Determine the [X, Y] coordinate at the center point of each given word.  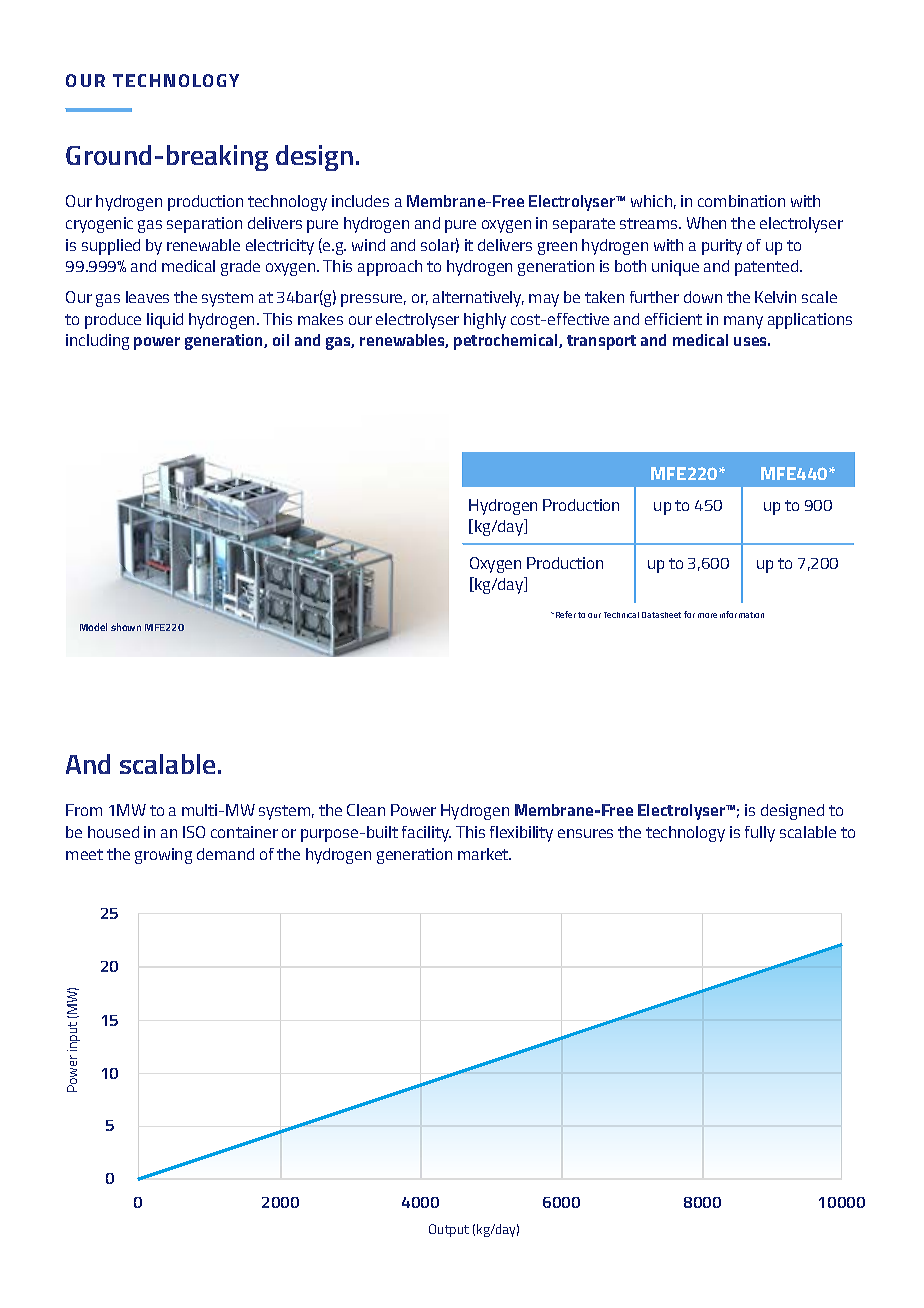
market [484, 854]
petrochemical [507, 342]
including [97, 342]
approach [390, 268]
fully [760, 834]
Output [449, 1230]
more [707, 615]
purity [722, 247]
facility [426, 834]
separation [204, 225]
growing [163, 856]
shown [126, 627]
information [742, 614]
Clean [366, 810]
